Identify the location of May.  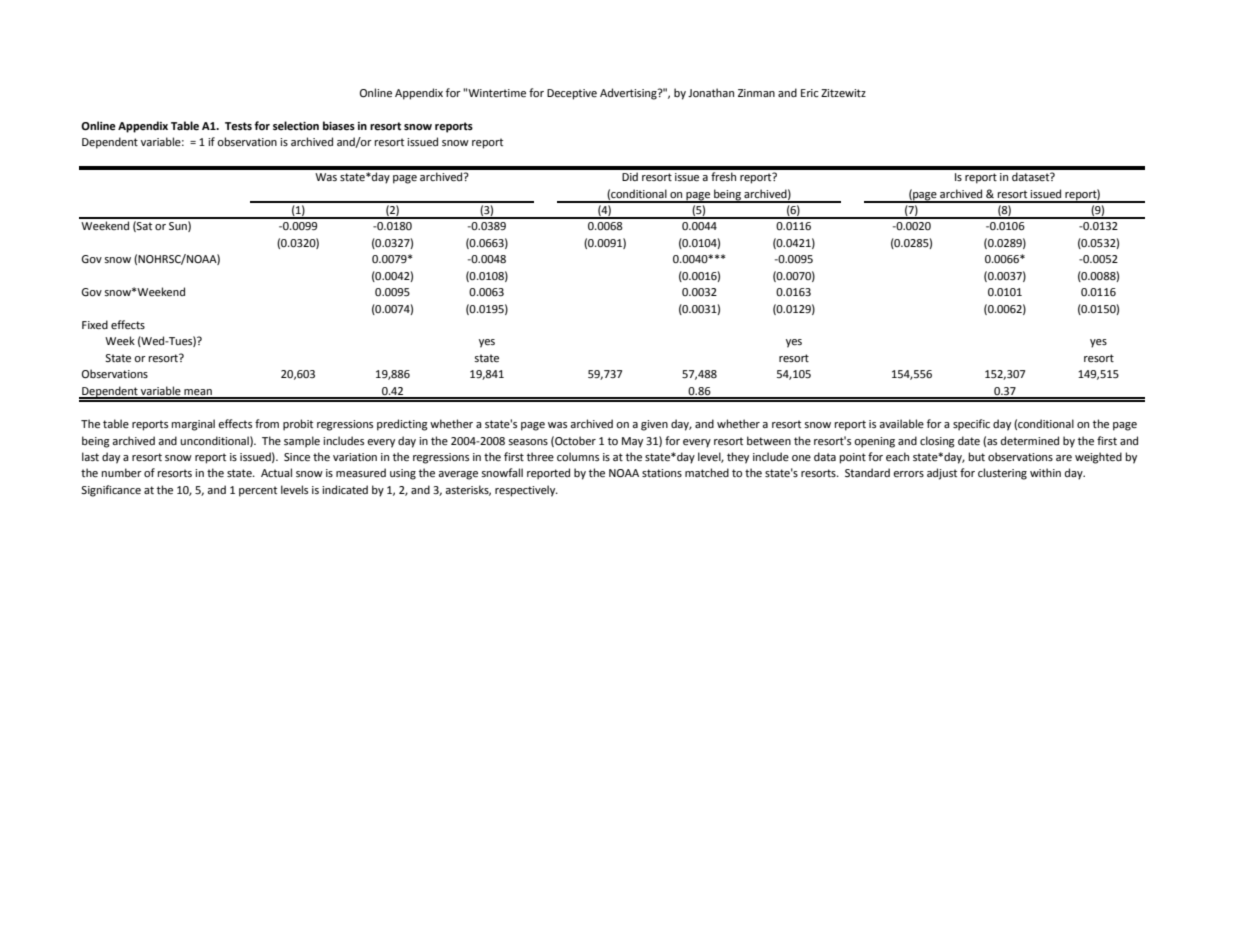
(632, 442).
